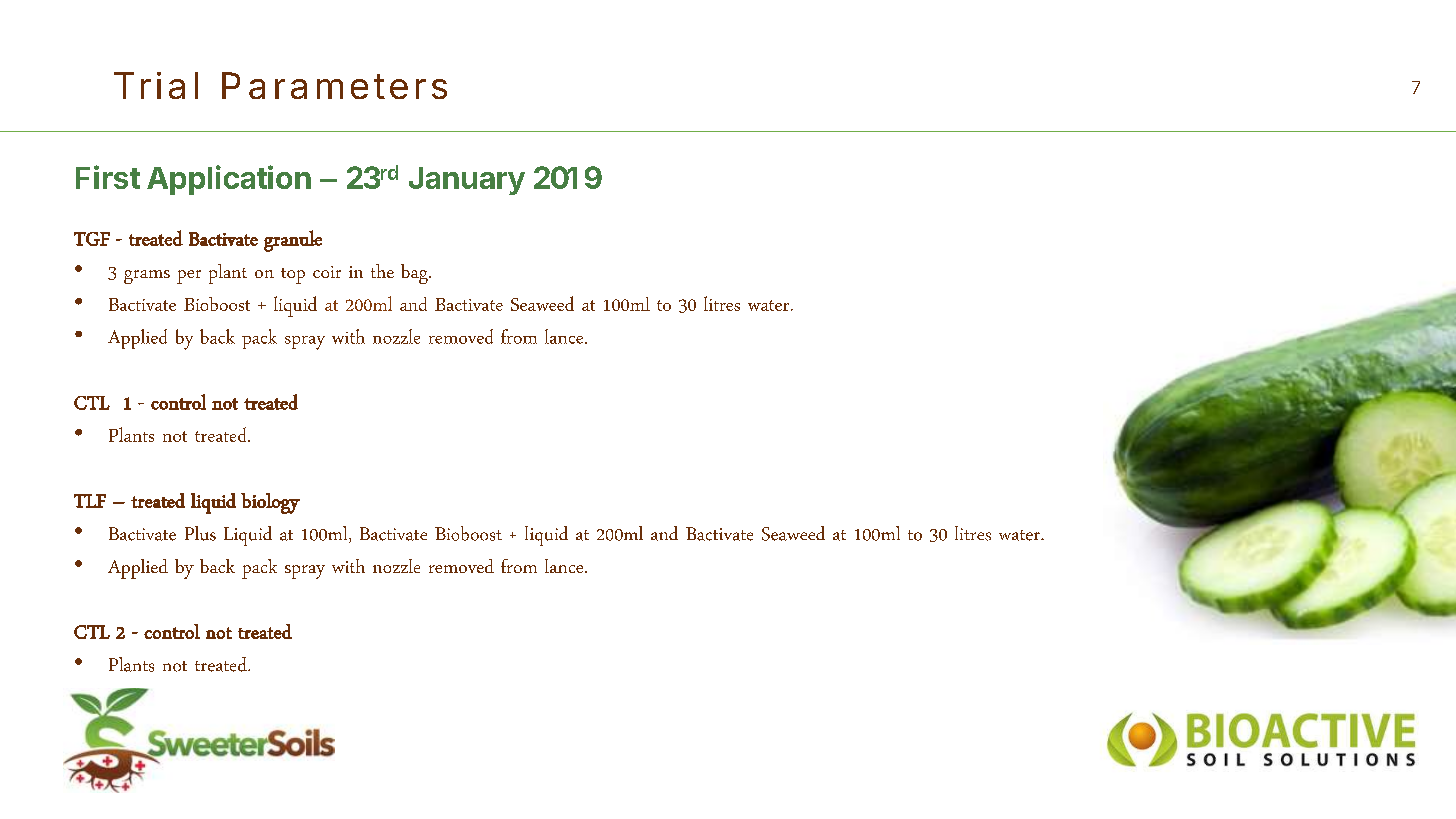 The image size is (1456, 819). I want to click on granule, so click(293, 241).
